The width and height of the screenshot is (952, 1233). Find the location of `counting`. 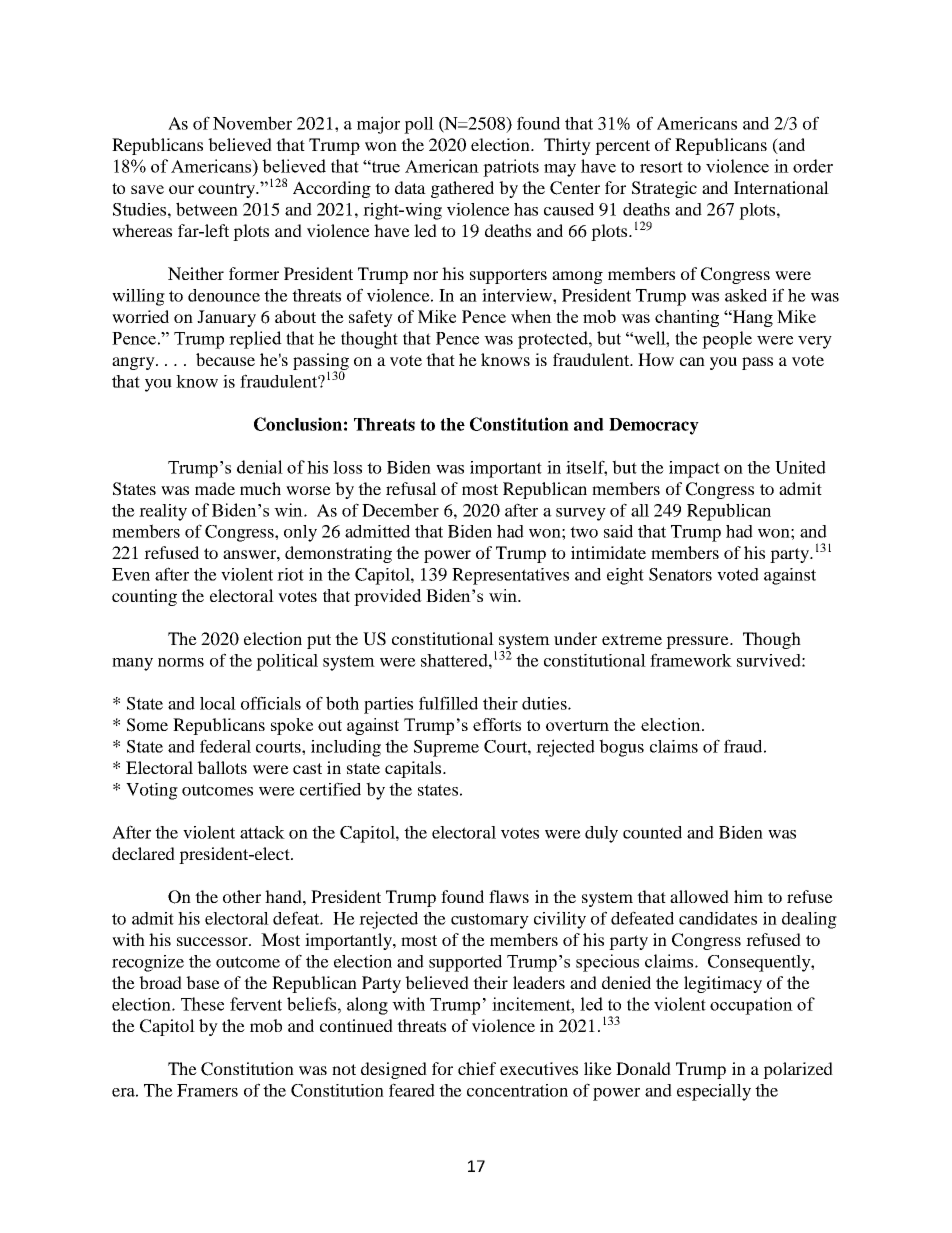

counting is located at coordinates (144, 597).
